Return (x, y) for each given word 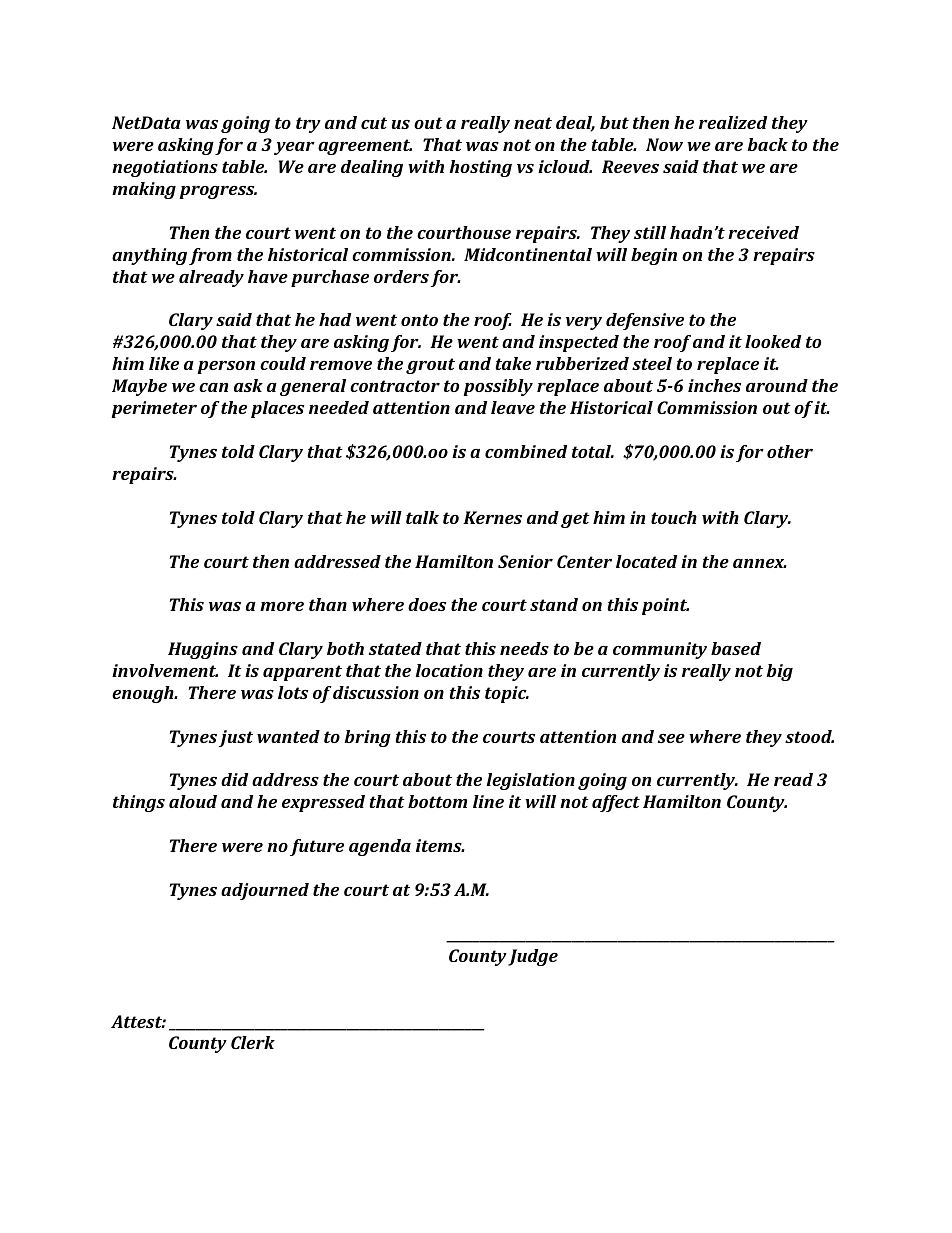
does (427, 604)
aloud (193, 801)
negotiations (165, 168)
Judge (533, 957)
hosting (481, 168)
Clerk (253, 1042)
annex (760, 563)
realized (733, 122)
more (282, 606)
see (671, 738)
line (488, 801)
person (226, 367)
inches (714, 385)
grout (430, 366)
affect (616, 803)
